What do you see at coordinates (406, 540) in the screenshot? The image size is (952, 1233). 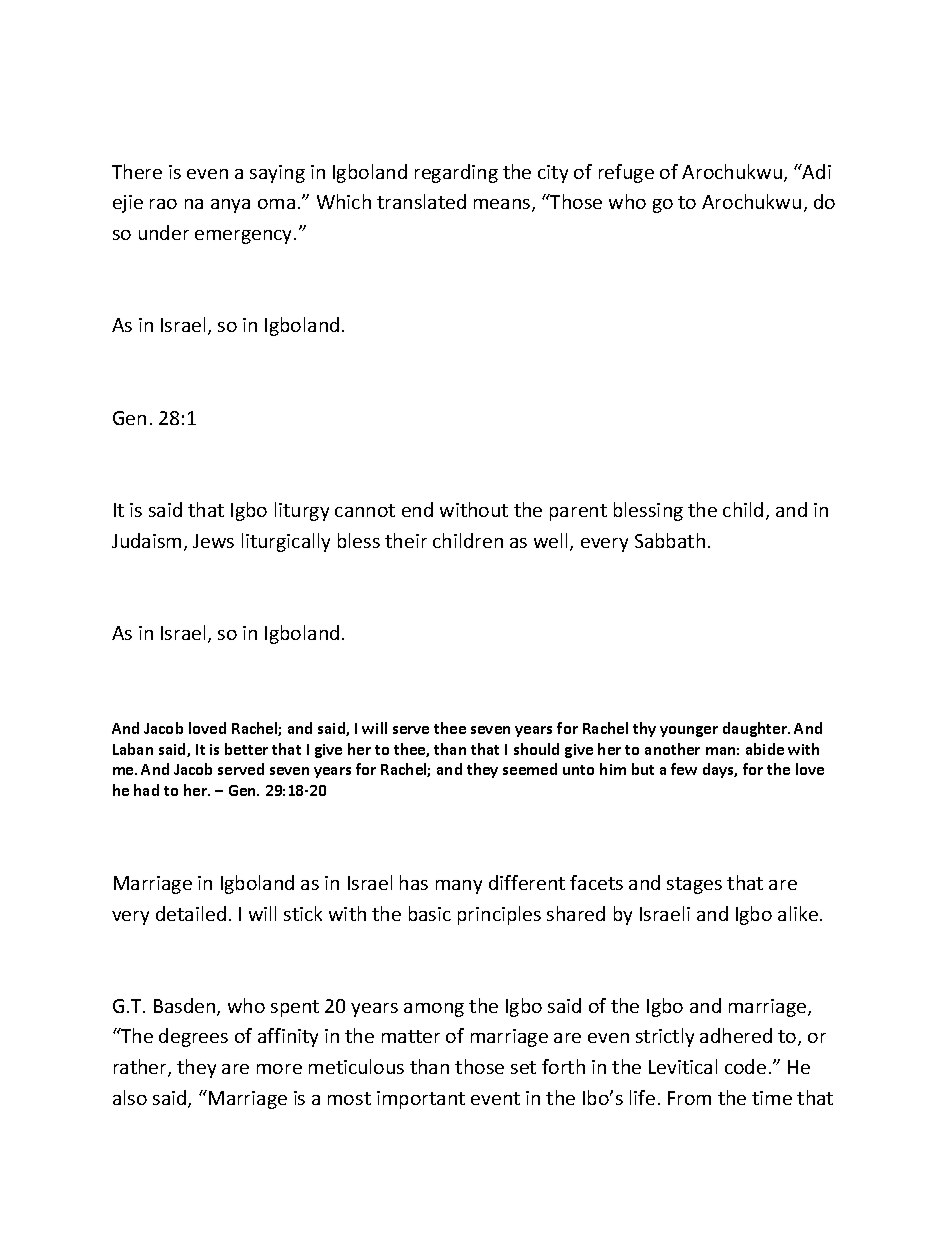 I see `their` at bounding box center [406, 540].
